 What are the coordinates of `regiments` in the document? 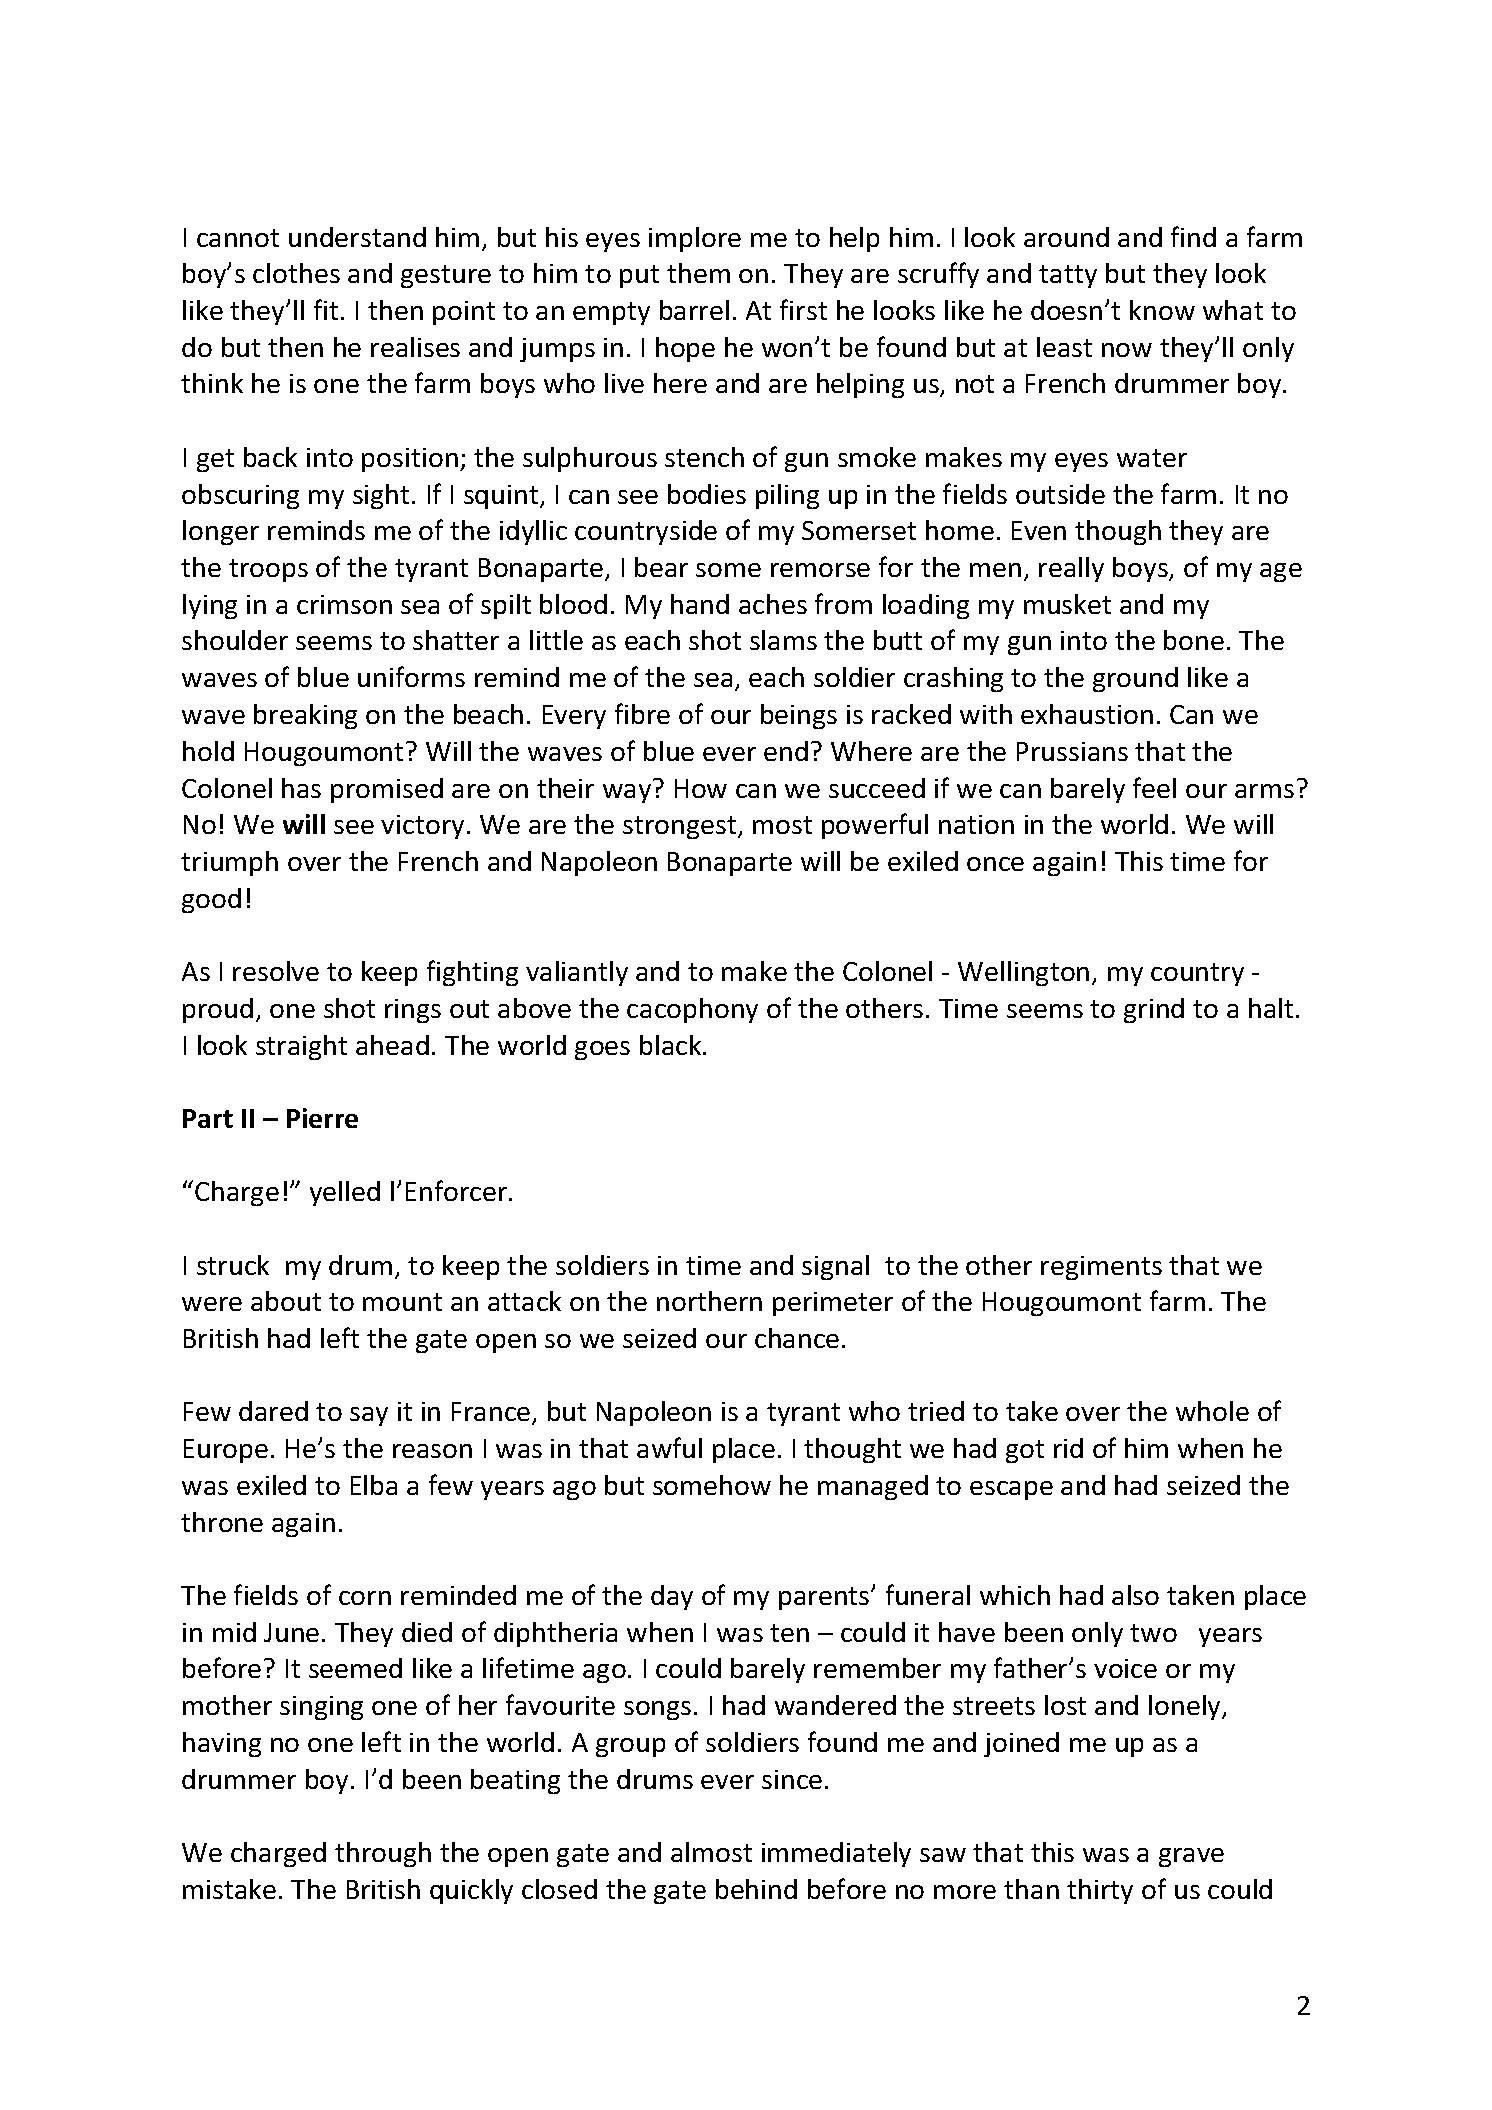 It's located at (1101, 1268).
